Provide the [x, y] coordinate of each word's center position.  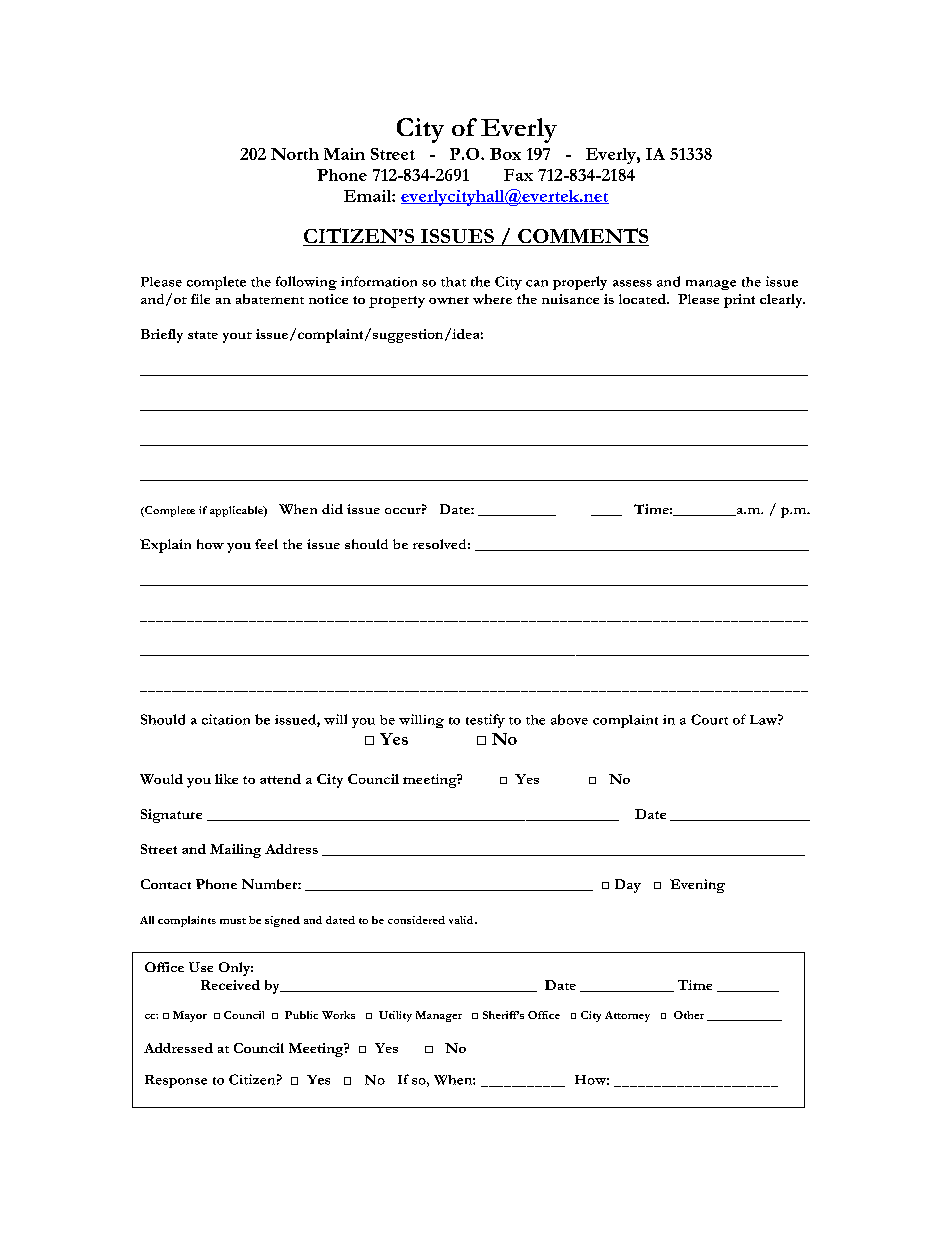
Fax [518, 175]
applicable [237, 511]
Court [709, 719]
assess [632, 283]
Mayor [190, 1016]
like [226, 779]
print [739, 301]
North [295, 154]
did [332, 509]
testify [485, 721]
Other [689, 1015]
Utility [395, 1016]
